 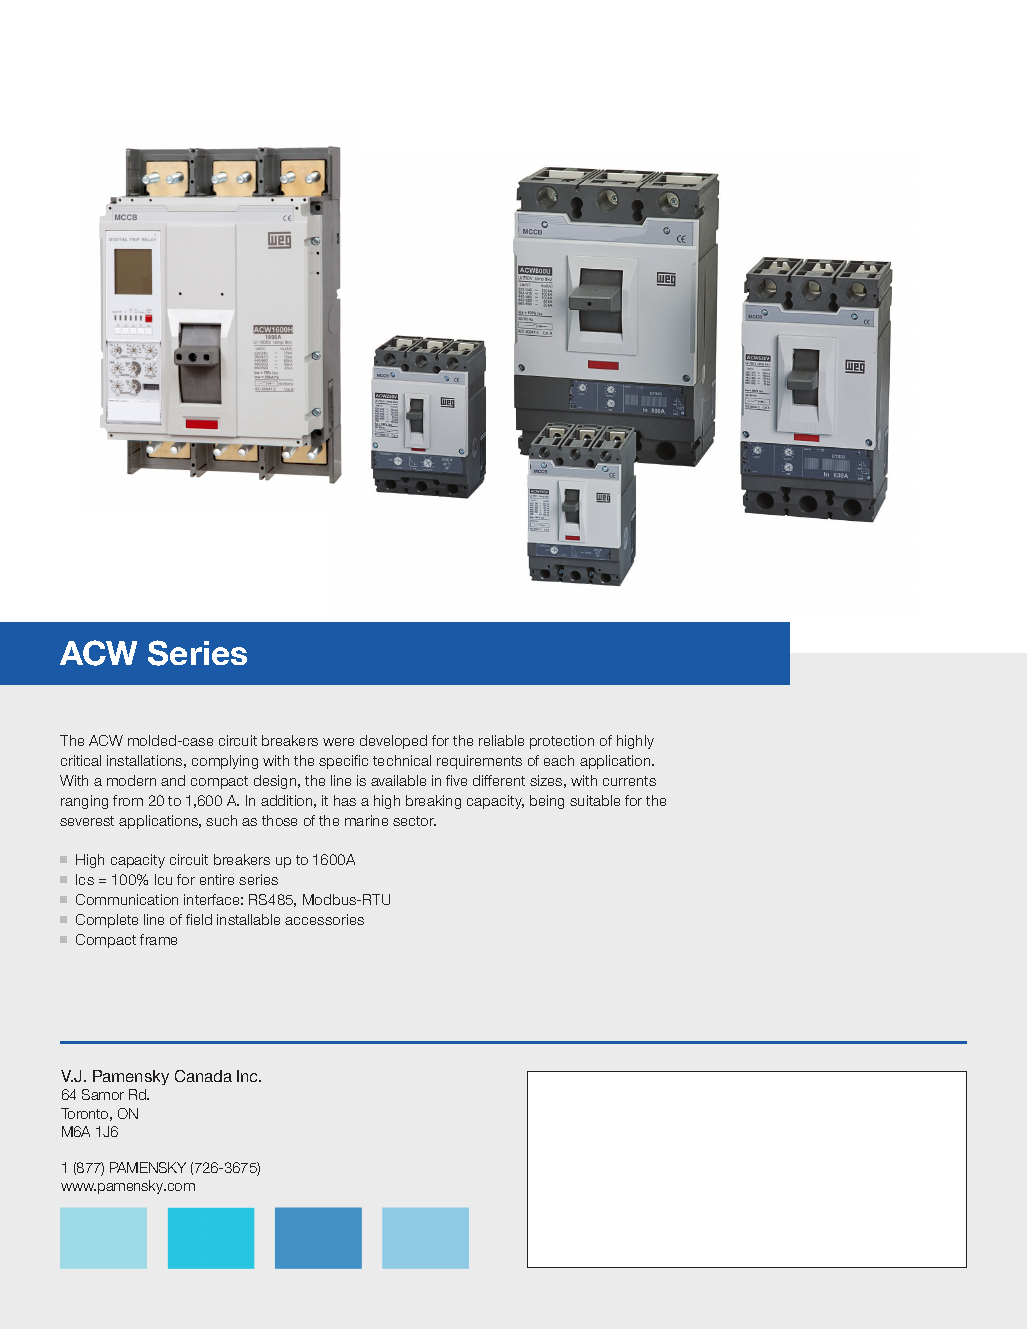 I want to click on protection, so click(x=562, y=742).
